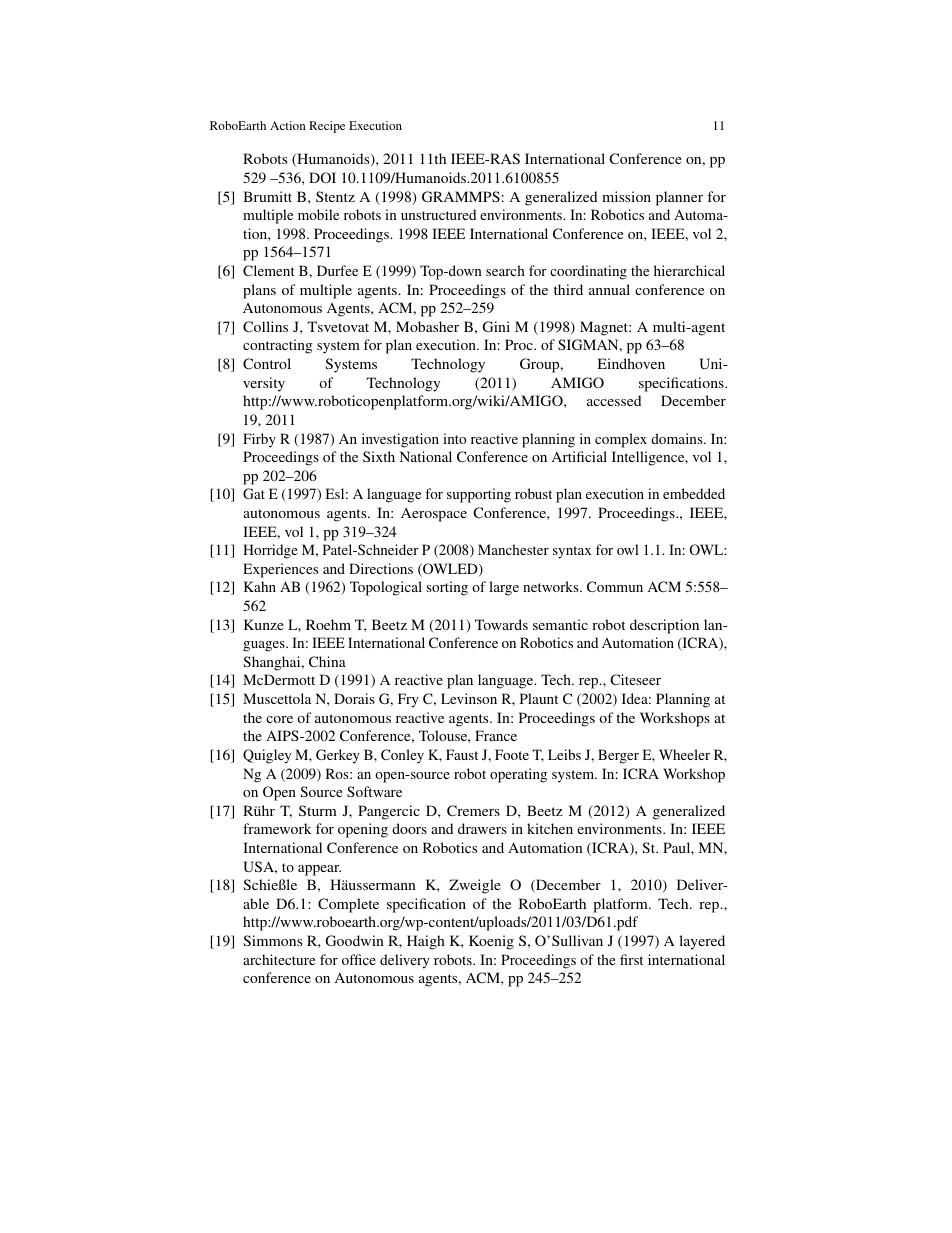 Image resolution: width=952 pixels, height=1233 pixels. What do you see at coordinates (438, 214) in the page?
I see `unstructured` at bounding box center [438, 214].
